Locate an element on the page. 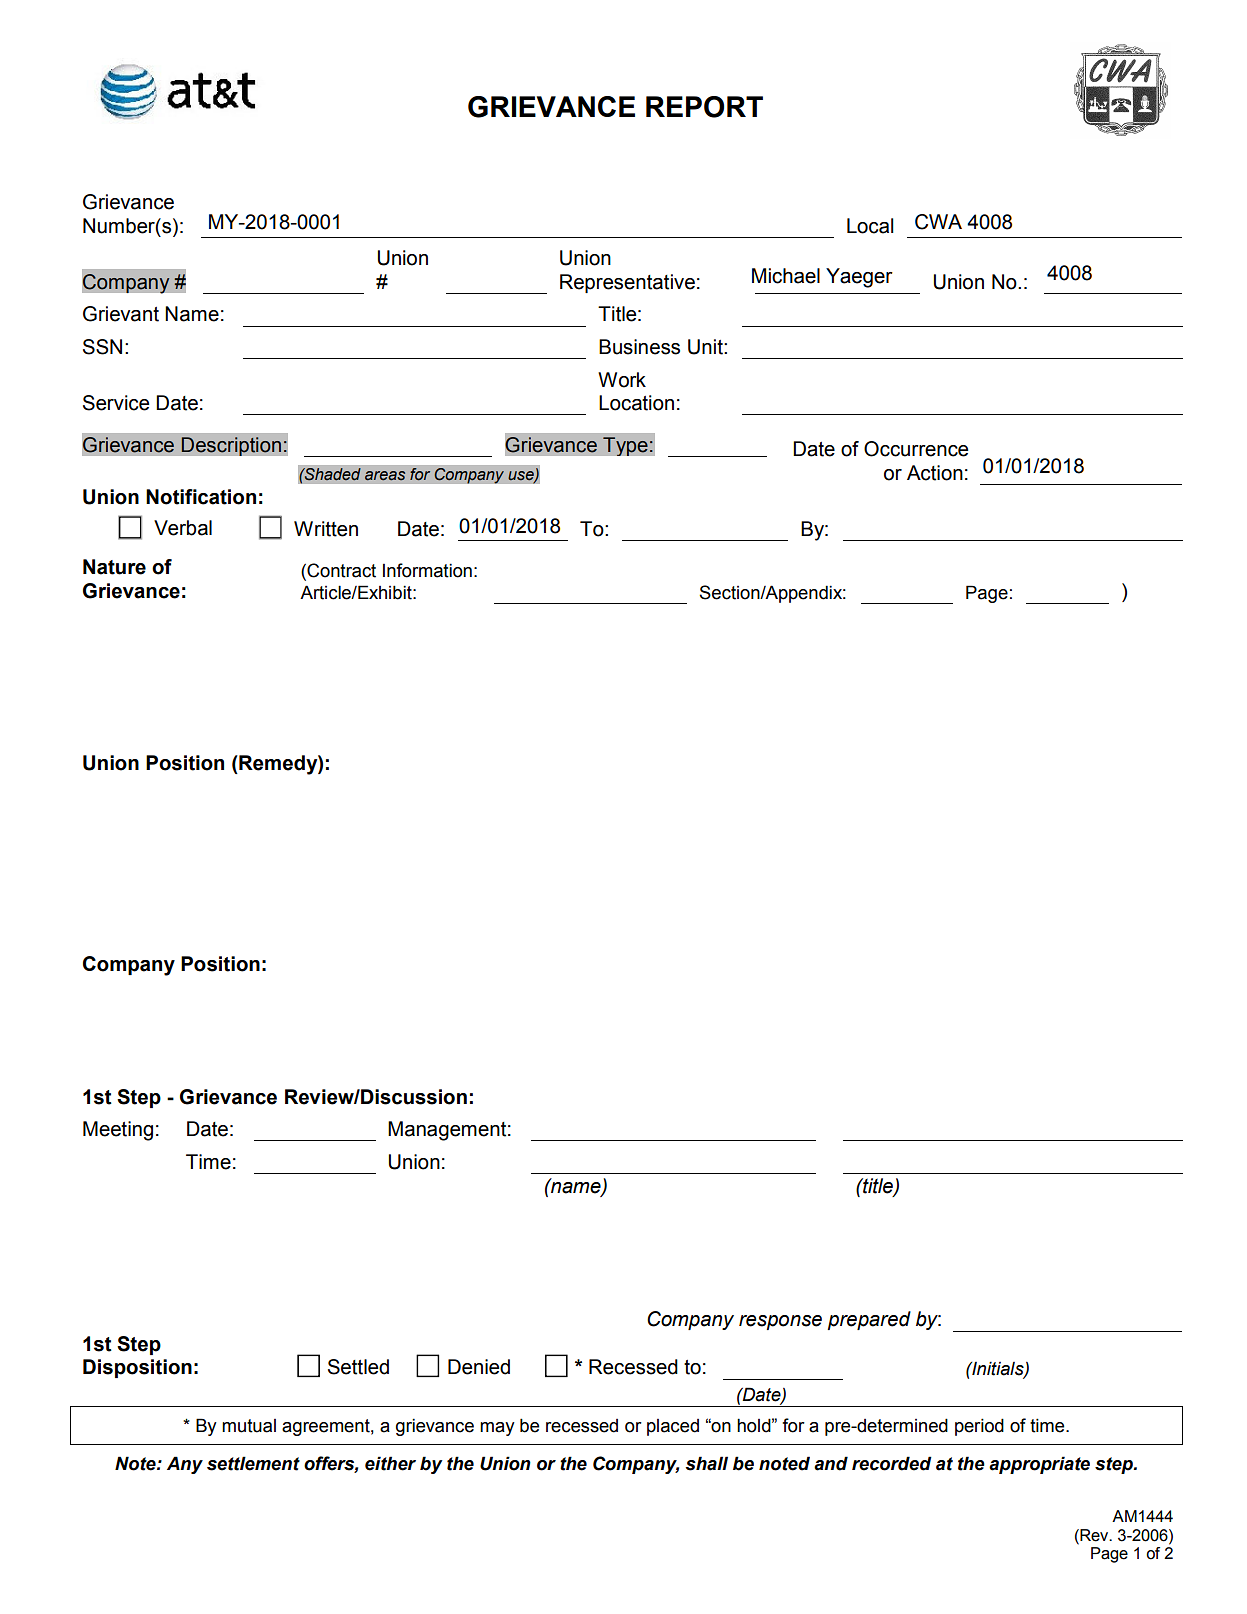 The image size is (1247, 1614). Action is located at coordinates (935, 473).
